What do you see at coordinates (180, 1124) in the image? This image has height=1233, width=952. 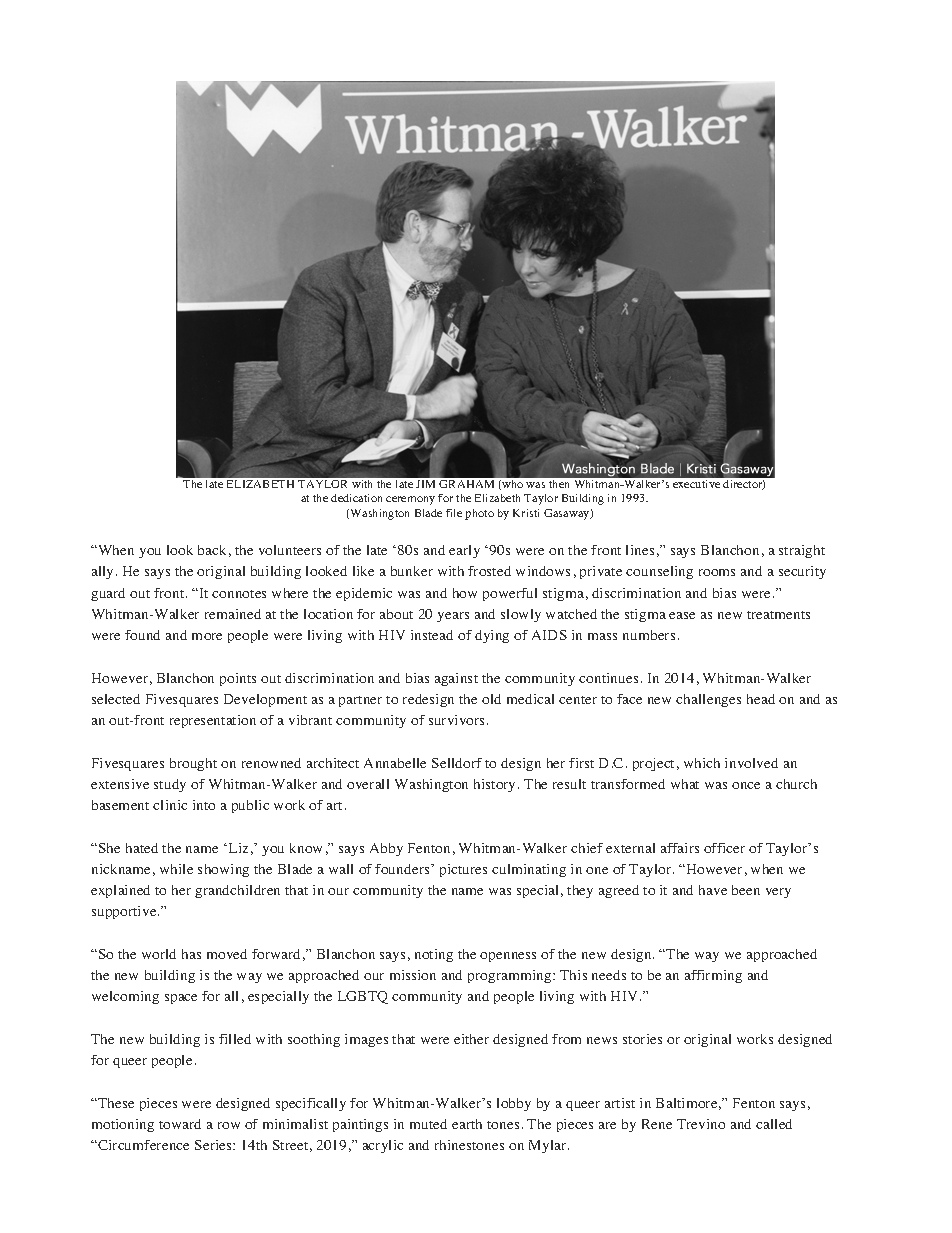 I see `toward` at bounding box center [180, 1124].
